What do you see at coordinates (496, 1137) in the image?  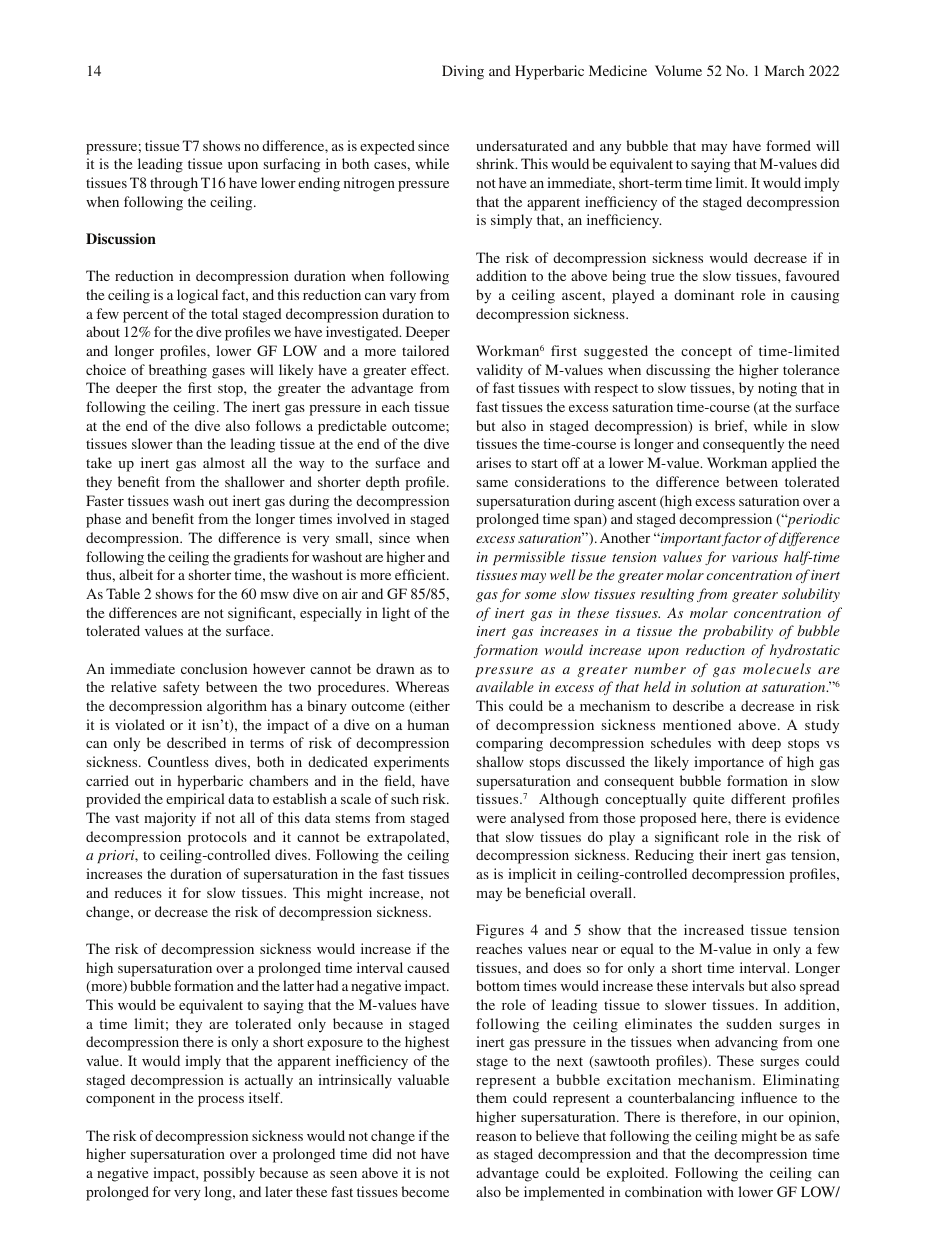 I see `reason` at bounding box center [496, 1137].
